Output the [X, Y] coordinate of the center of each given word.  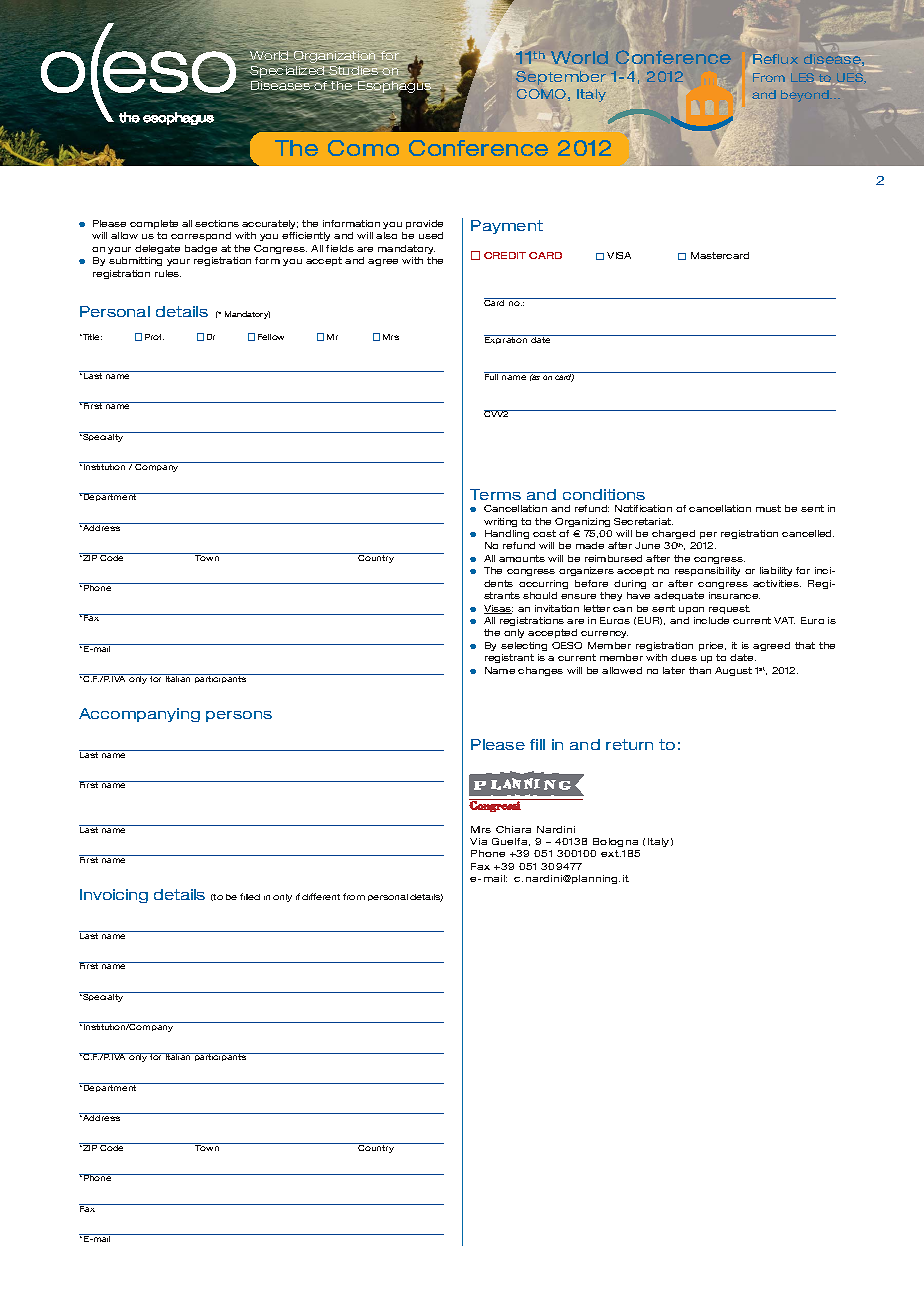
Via [478, 841]
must [768, 508]
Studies [355, 71]
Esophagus [393, 87]
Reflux [775, 58]
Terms [495, 494]
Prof [154, 337]
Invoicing [114, 896]
